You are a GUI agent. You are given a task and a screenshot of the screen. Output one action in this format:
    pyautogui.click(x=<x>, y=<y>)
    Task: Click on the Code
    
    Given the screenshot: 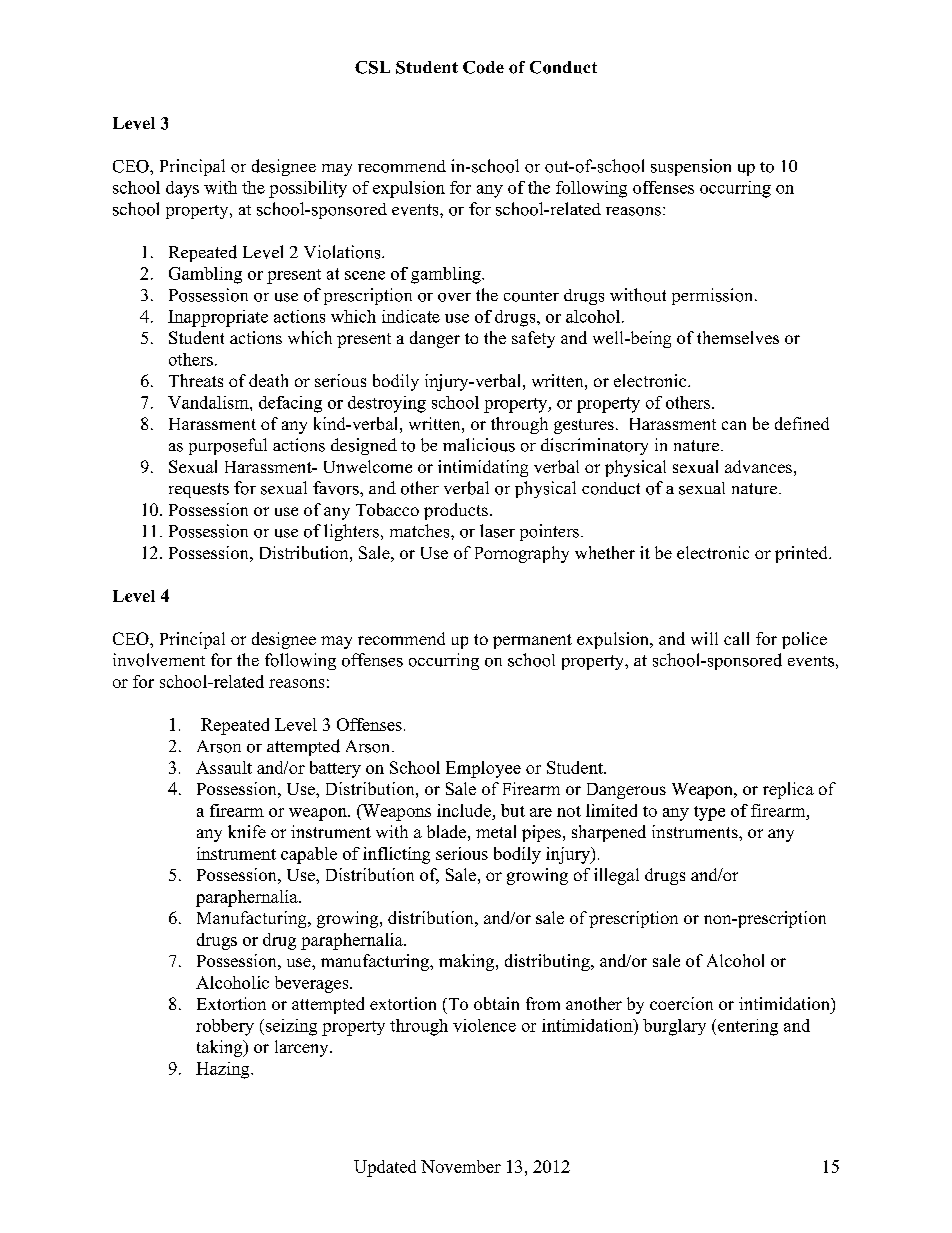 What is the action you would take?
    pyautogui.click(x=483, y=67)
